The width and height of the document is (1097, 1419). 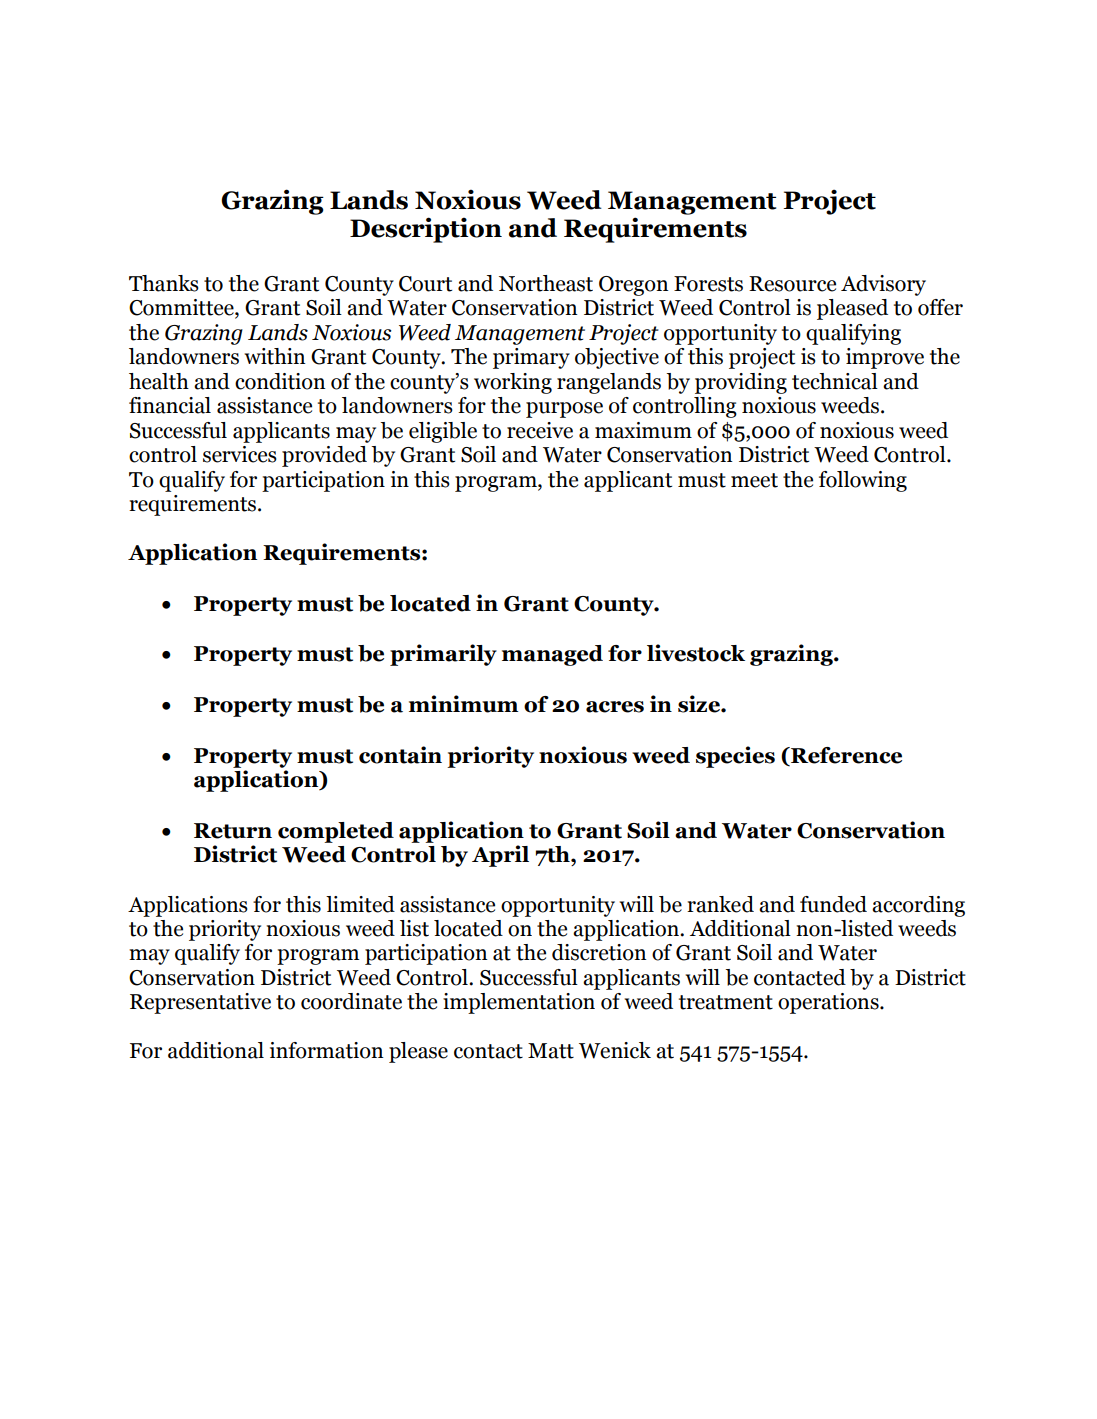 What do you see at coordinates (200, 1003) in the document?
I see `Representative` at bounding box center [200, 1003].
